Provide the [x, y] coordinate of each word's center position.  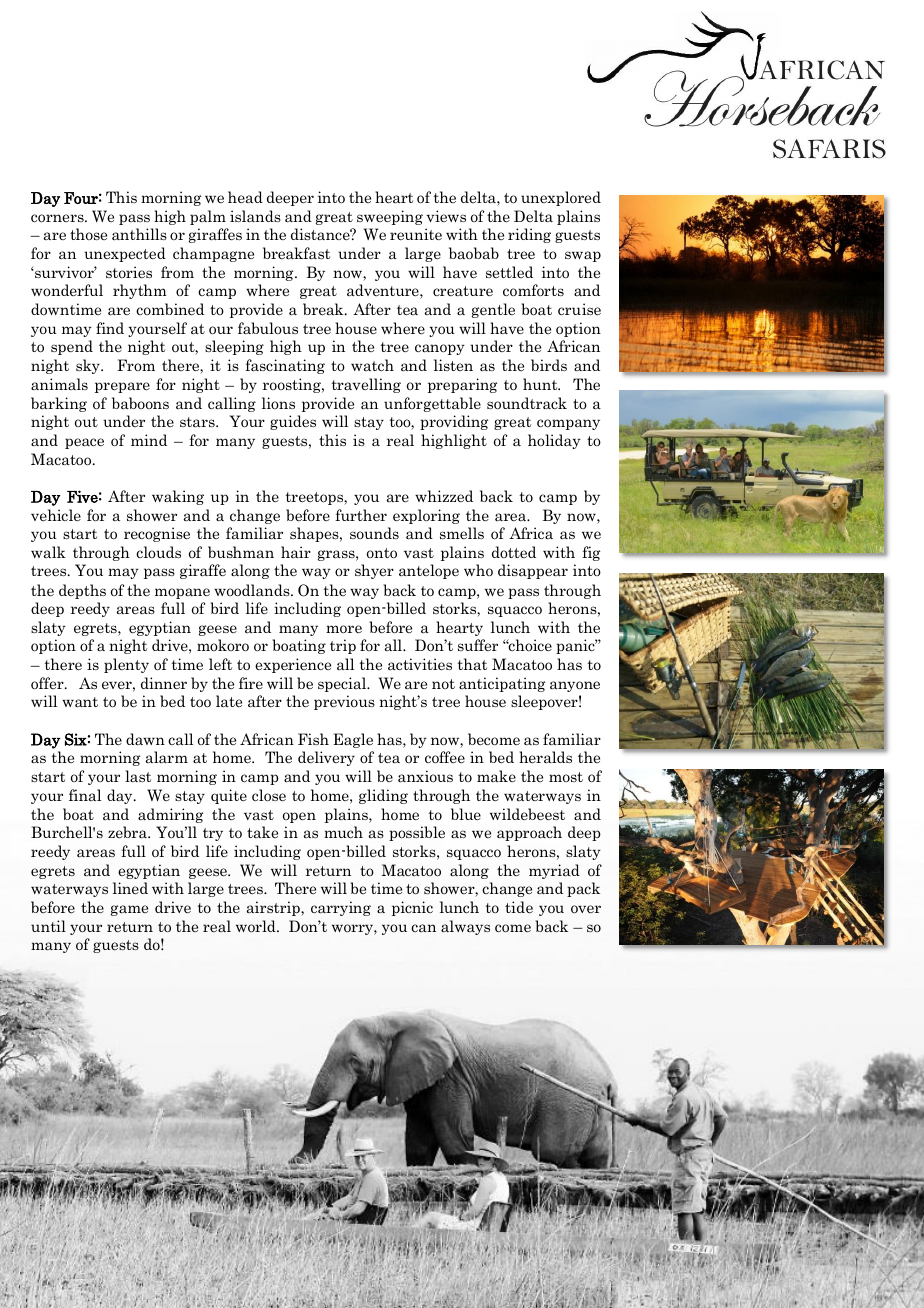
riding [529, 235]
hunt [541, 384]
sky [89, 366]
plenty [126, 665]
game [129, 910]
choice [529, 645]
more [344, 629]
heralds [545, 757]
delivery [326, 758]
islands [255, 216]
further [361, 515]
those [88, 234]
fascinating [285, 366]
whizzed [444, 496]
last [138, 776]
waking [178, 497]
